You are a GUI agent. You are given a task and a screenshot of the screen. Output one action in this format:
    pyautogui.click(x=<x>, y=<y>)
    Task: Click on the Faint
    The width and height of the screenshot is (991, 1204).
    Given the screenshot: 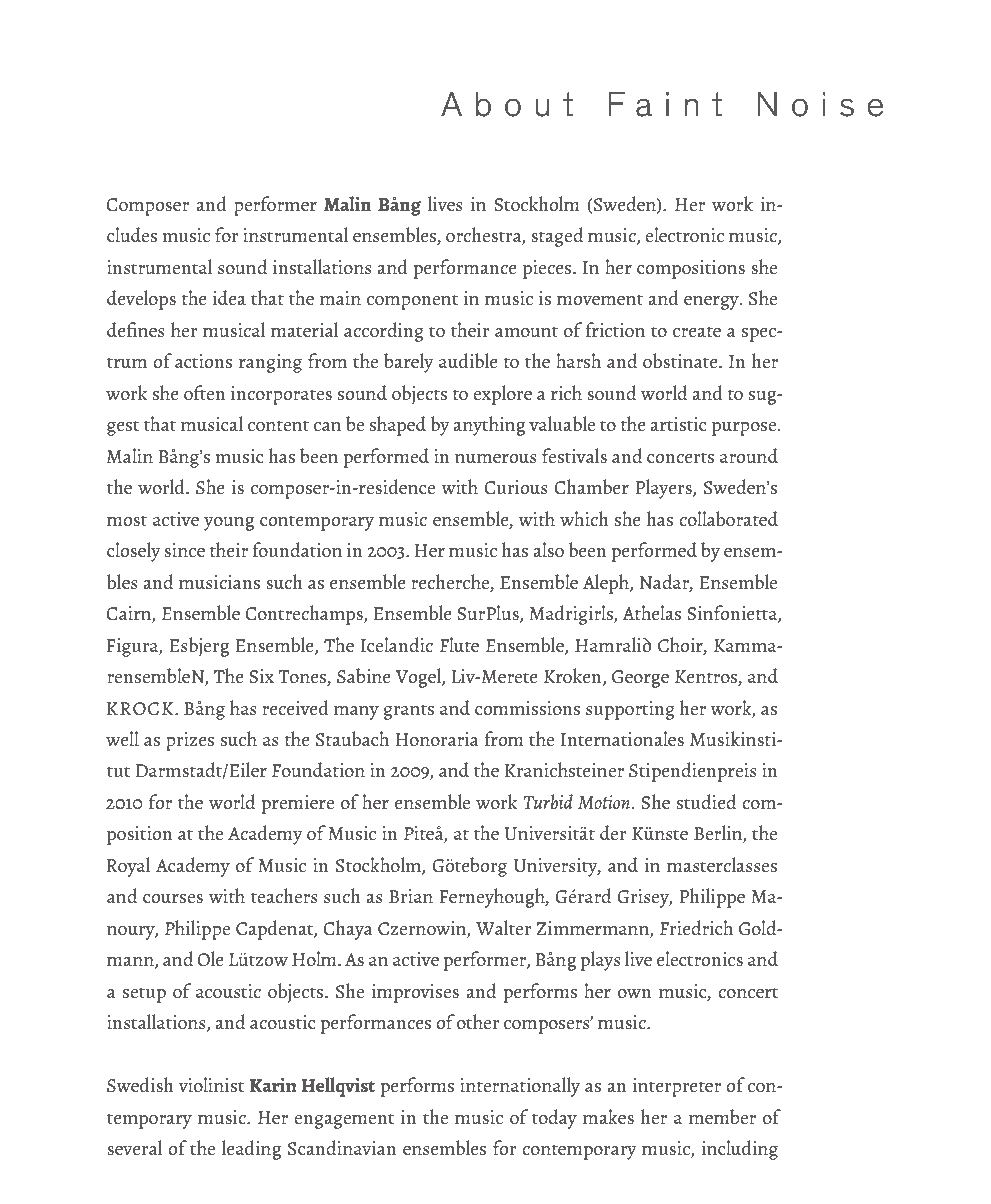 What is the action you would take?
    pyautogui.click(x=665, y=104)
